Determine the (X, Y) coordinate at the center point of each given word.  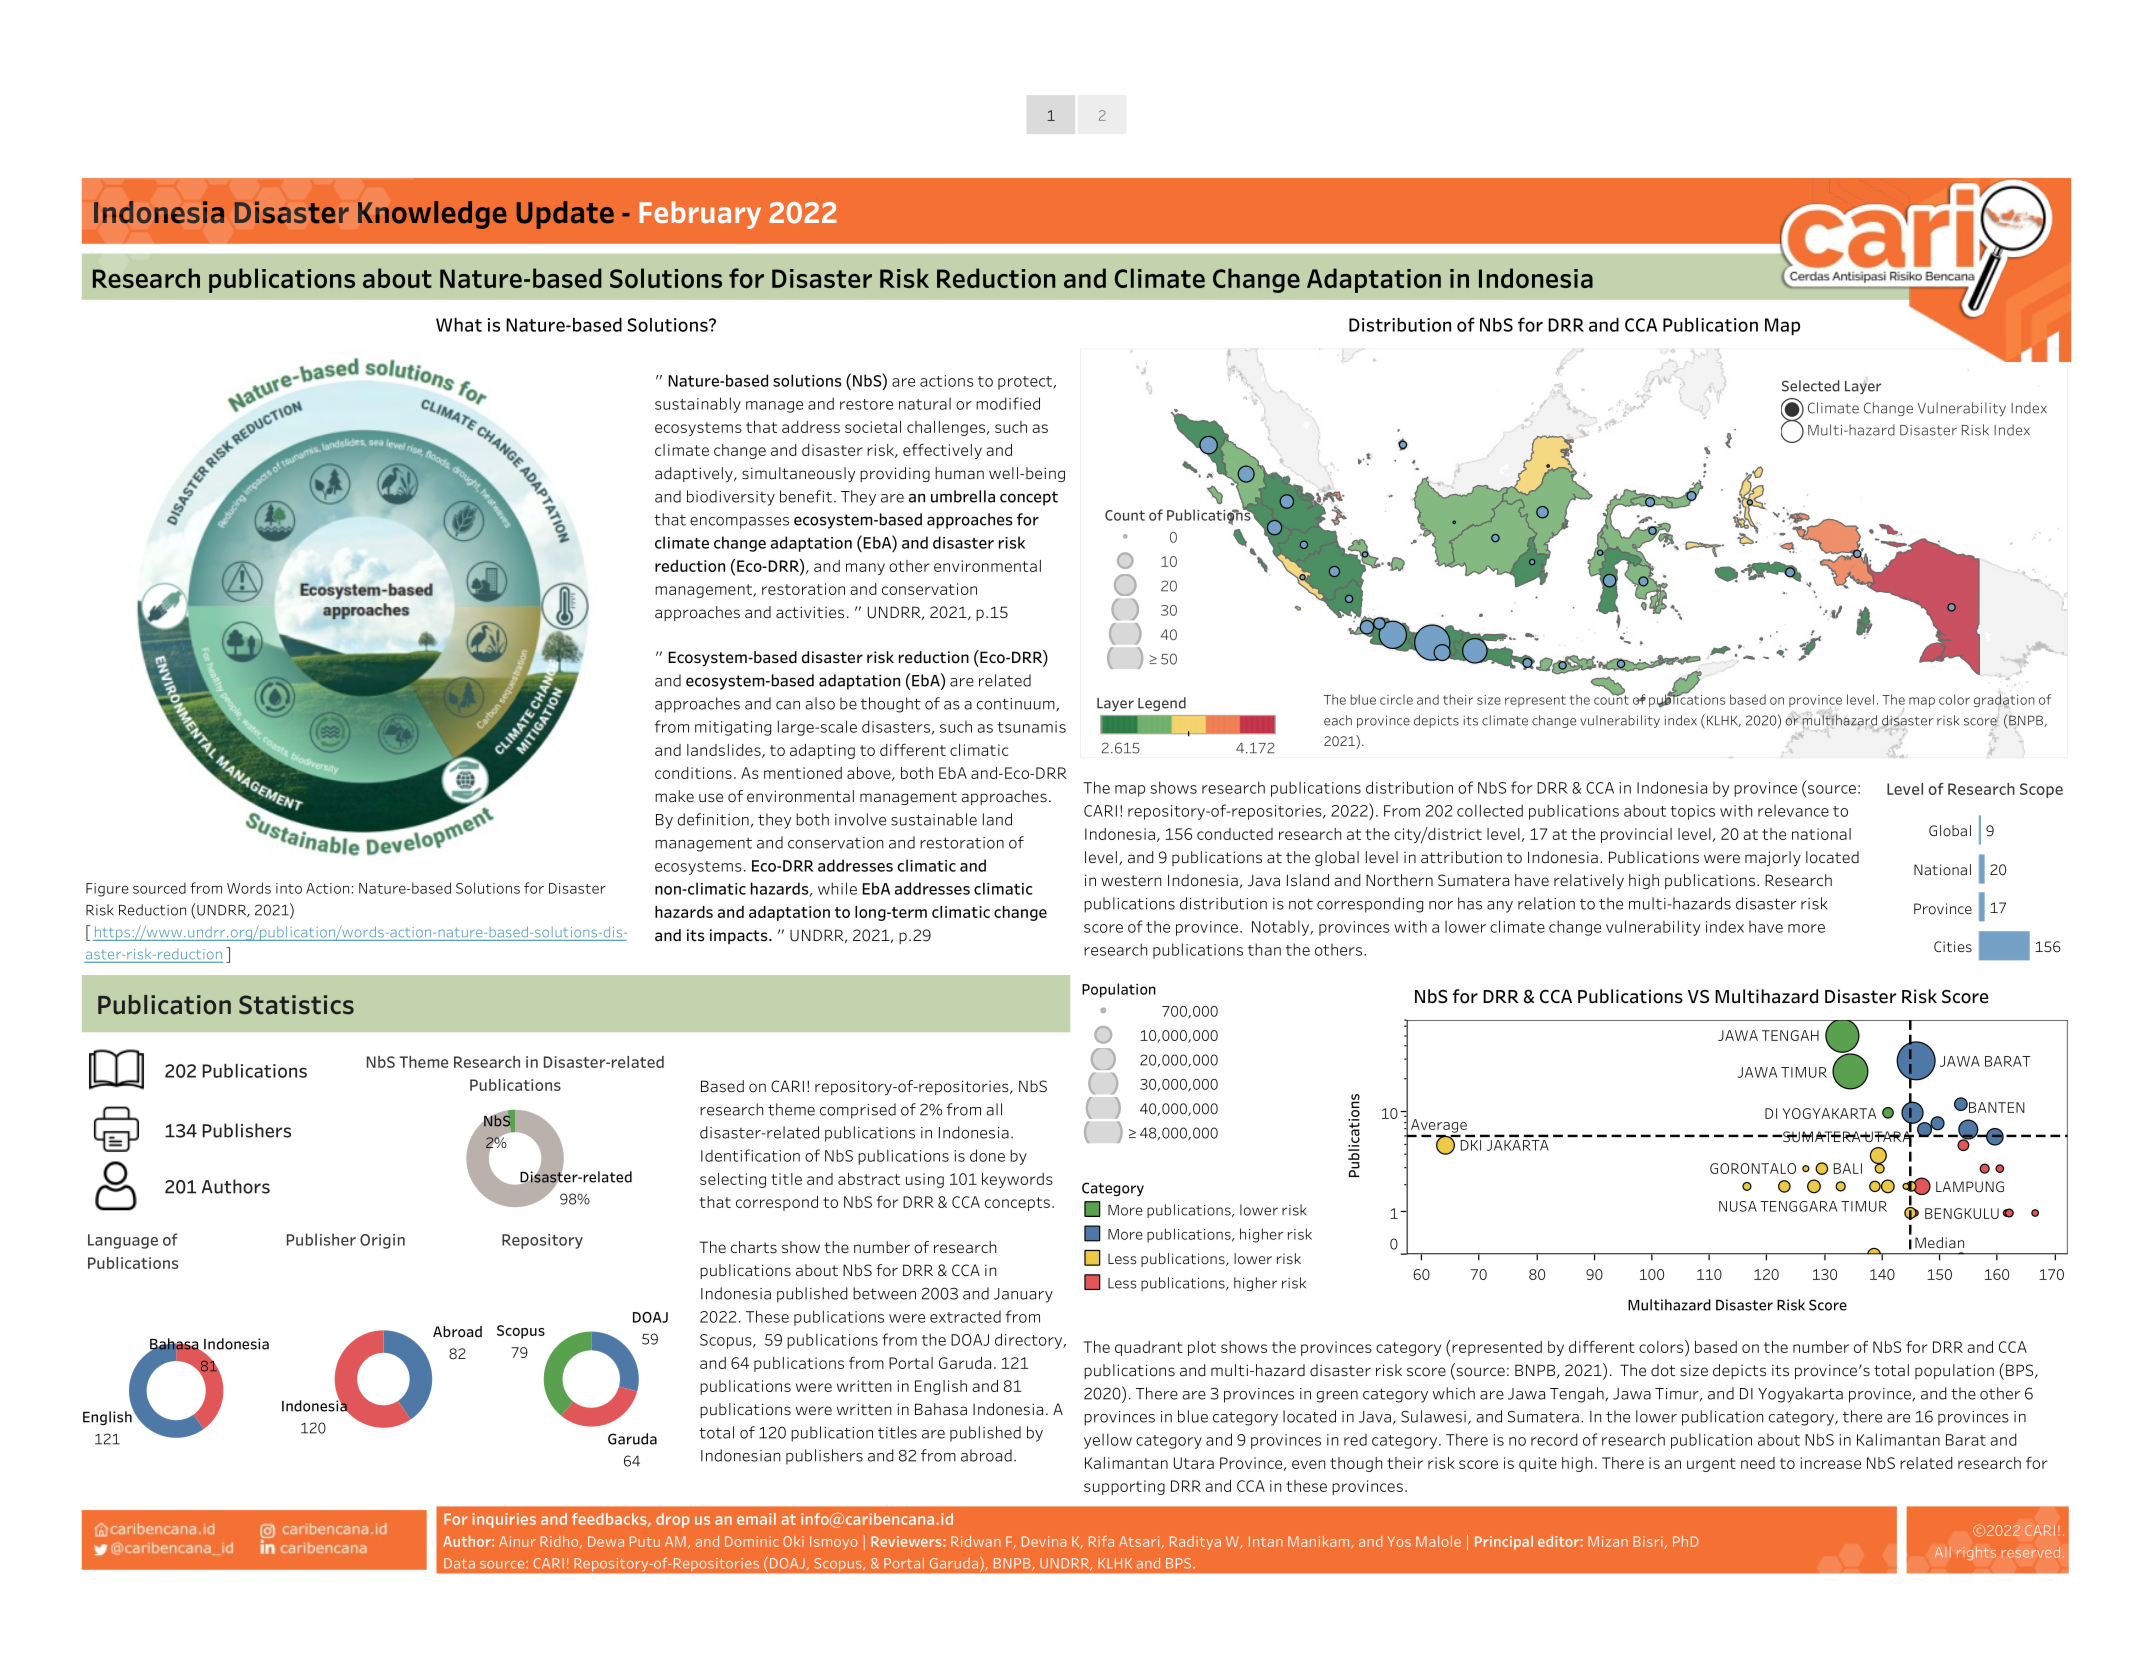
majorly (1773, 859)
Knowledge (432, 215)
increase (1831, 1463)
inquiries (504, 1520)
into (289, 888)
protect (1026, 383)
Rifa (1101, 1541)
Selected (1810, 386)
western (1131, 881)
